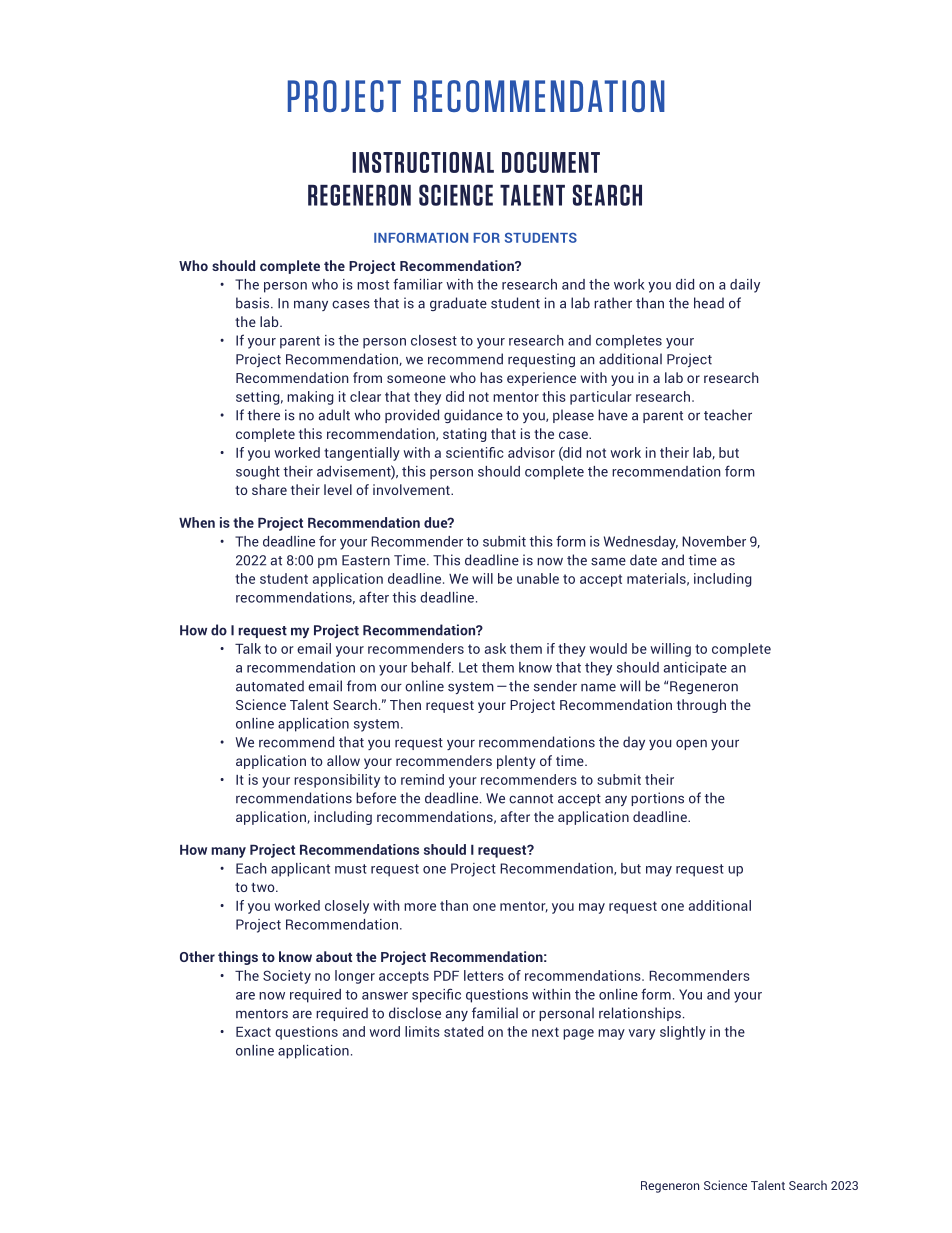  Describe the element at coordinates (691, 744) in the screenshot. I see `open` at that location.
